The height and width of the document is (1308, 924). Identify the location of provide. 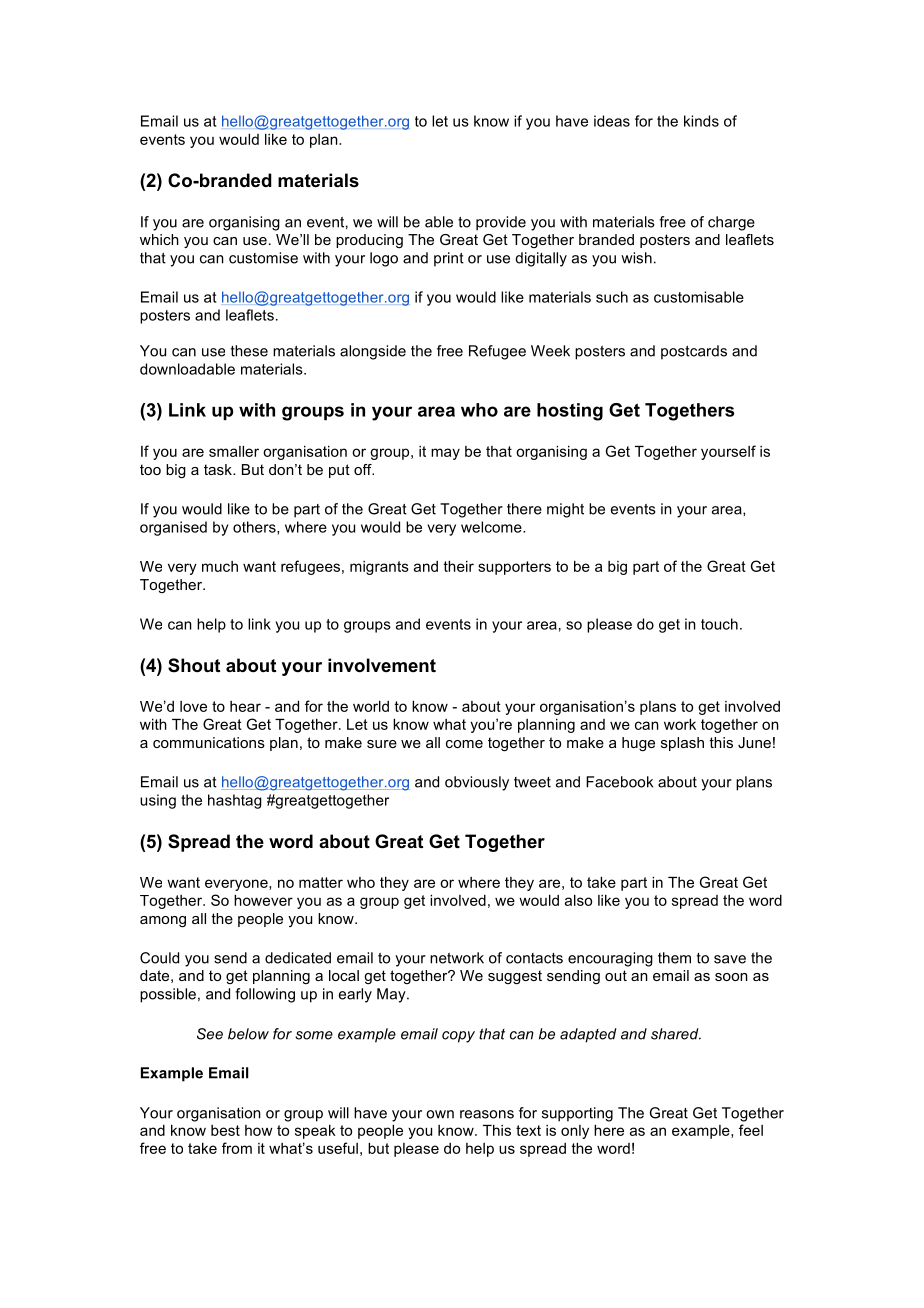
(501, 223).
